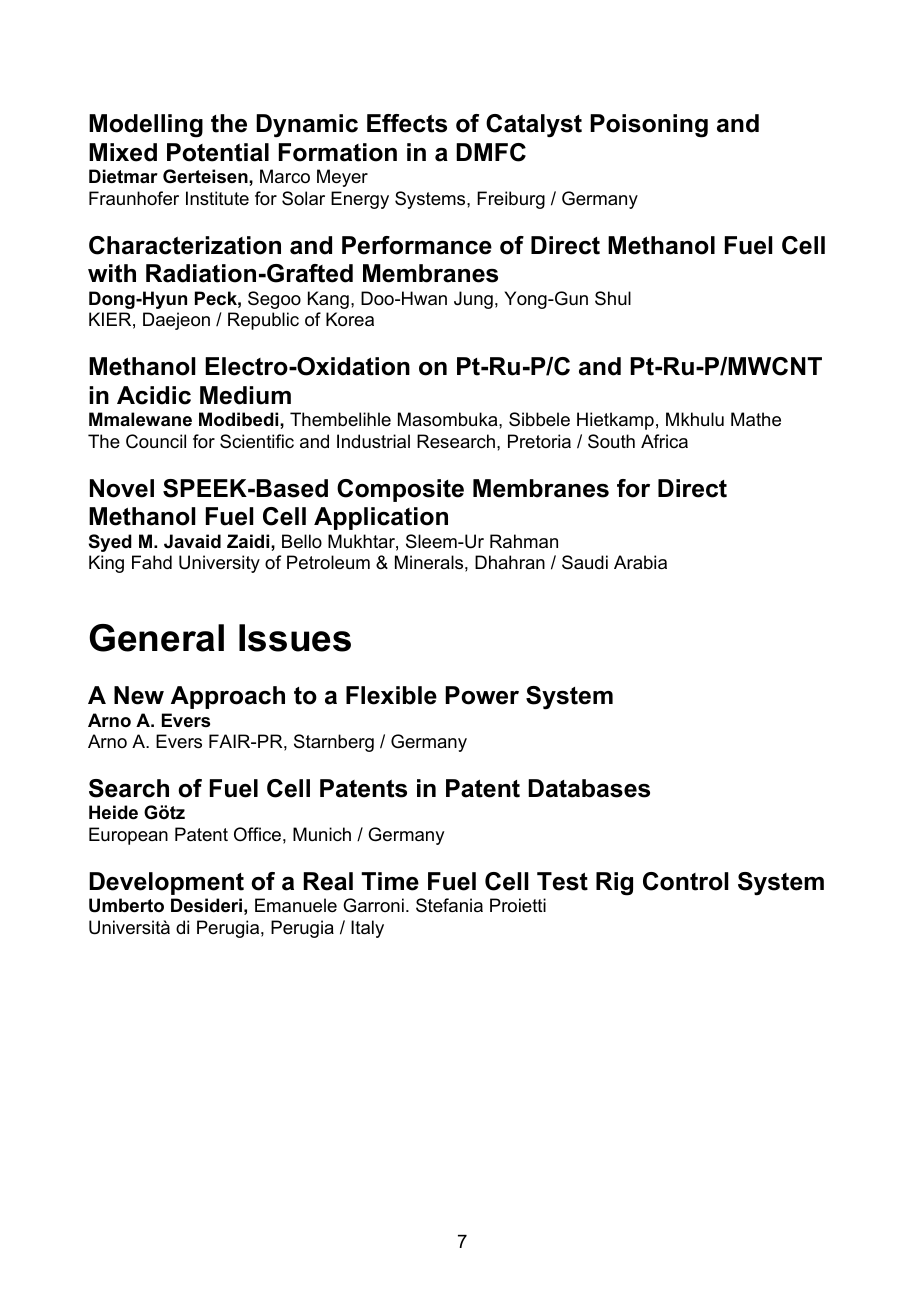 The width and height of the document is (924, 1308). Describe the element at coordinates (373, 441) in the document. I see `Industrial` at that location.
